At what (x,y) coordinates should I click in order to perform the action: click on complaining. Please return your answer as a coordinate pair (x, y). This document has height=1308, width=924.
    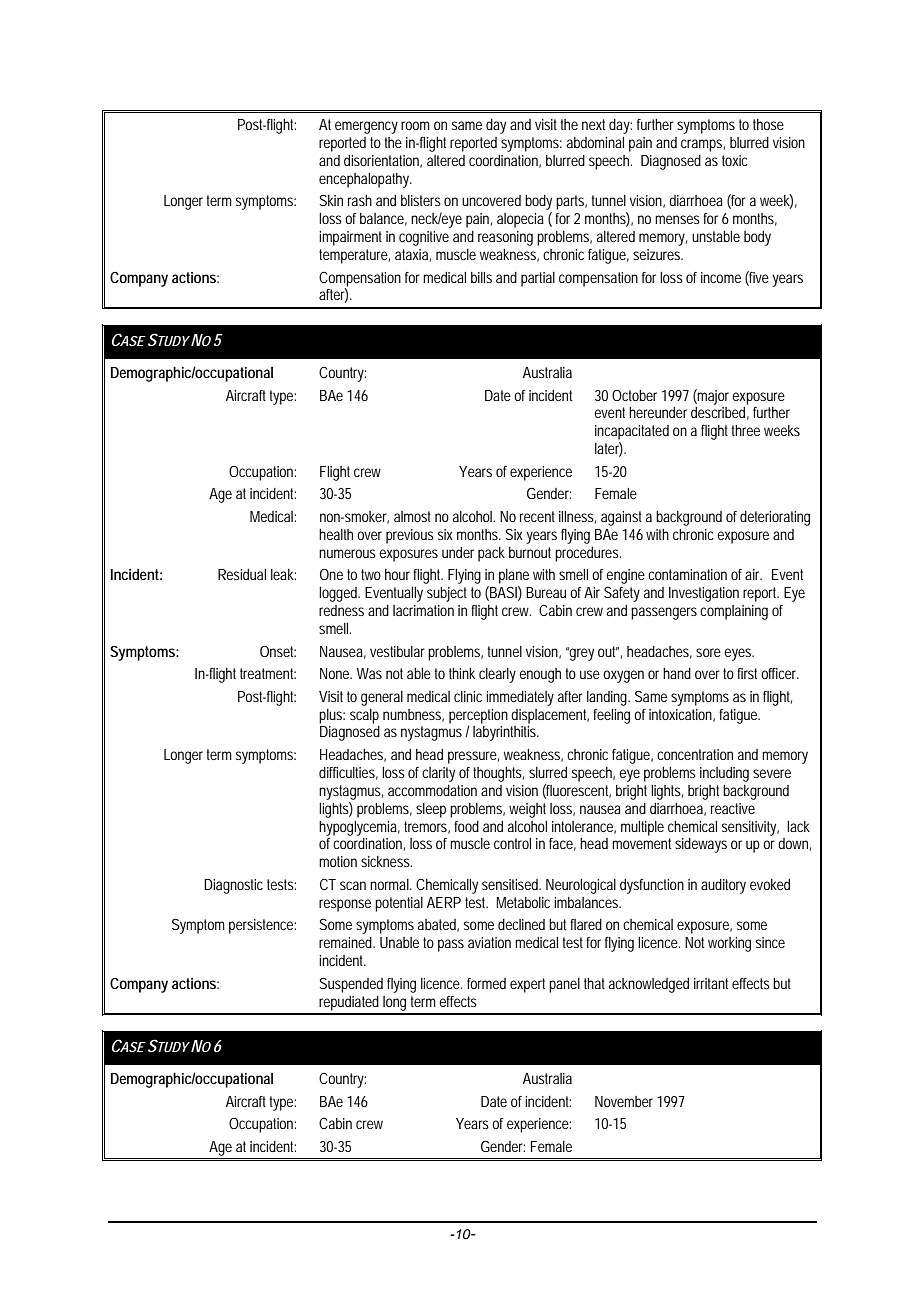
    Looking at the image, I should click on (734, 612).
